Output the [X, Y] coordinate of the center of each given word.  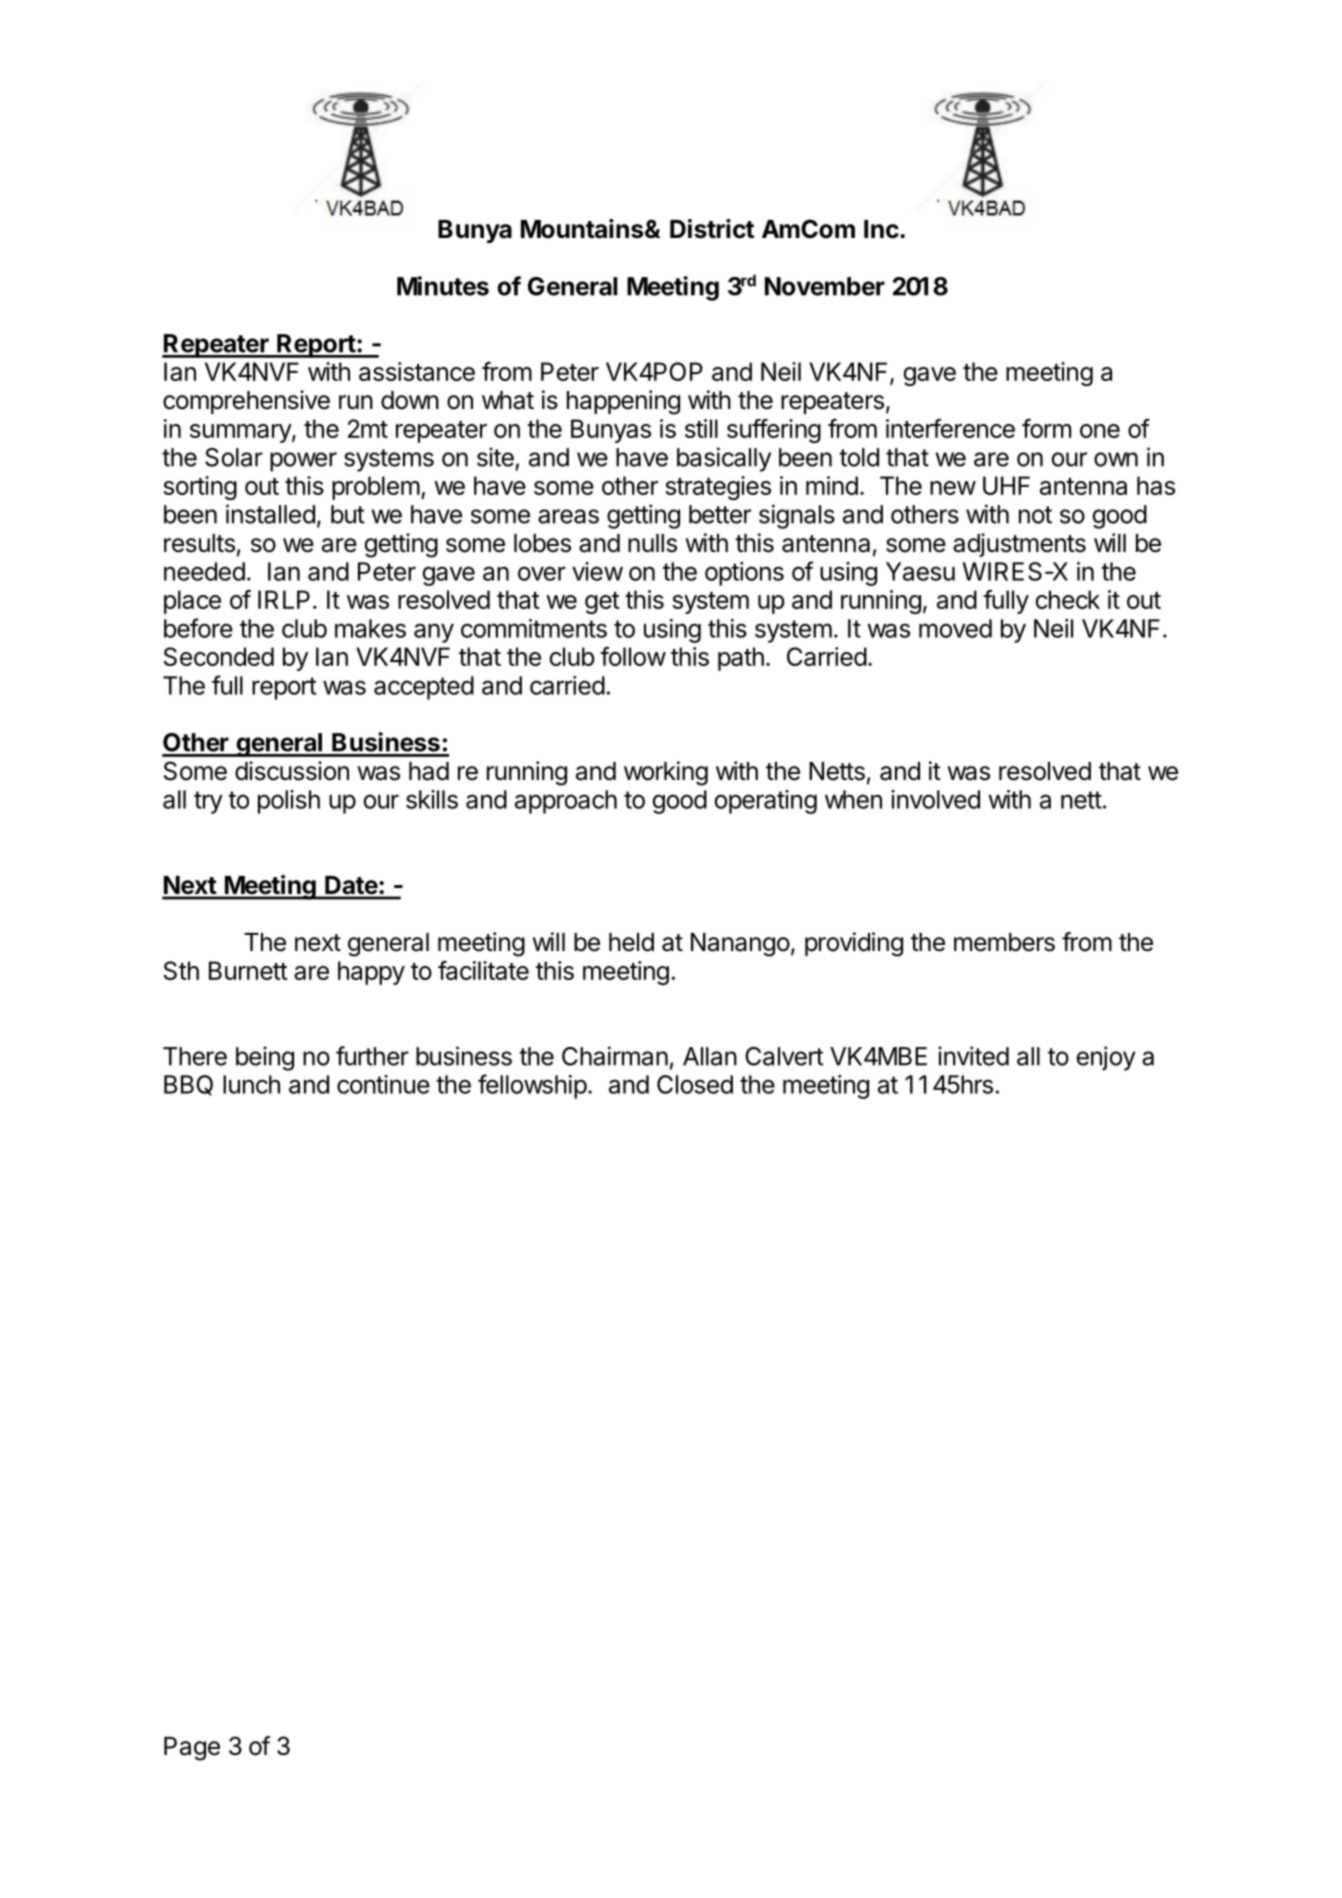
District [712, 229]
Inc [882, 229]
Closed [695, 1084]
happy [371, 973]
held [631, 942]
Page [192, 1749]
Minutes [443, 286]
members [1004, 942]
